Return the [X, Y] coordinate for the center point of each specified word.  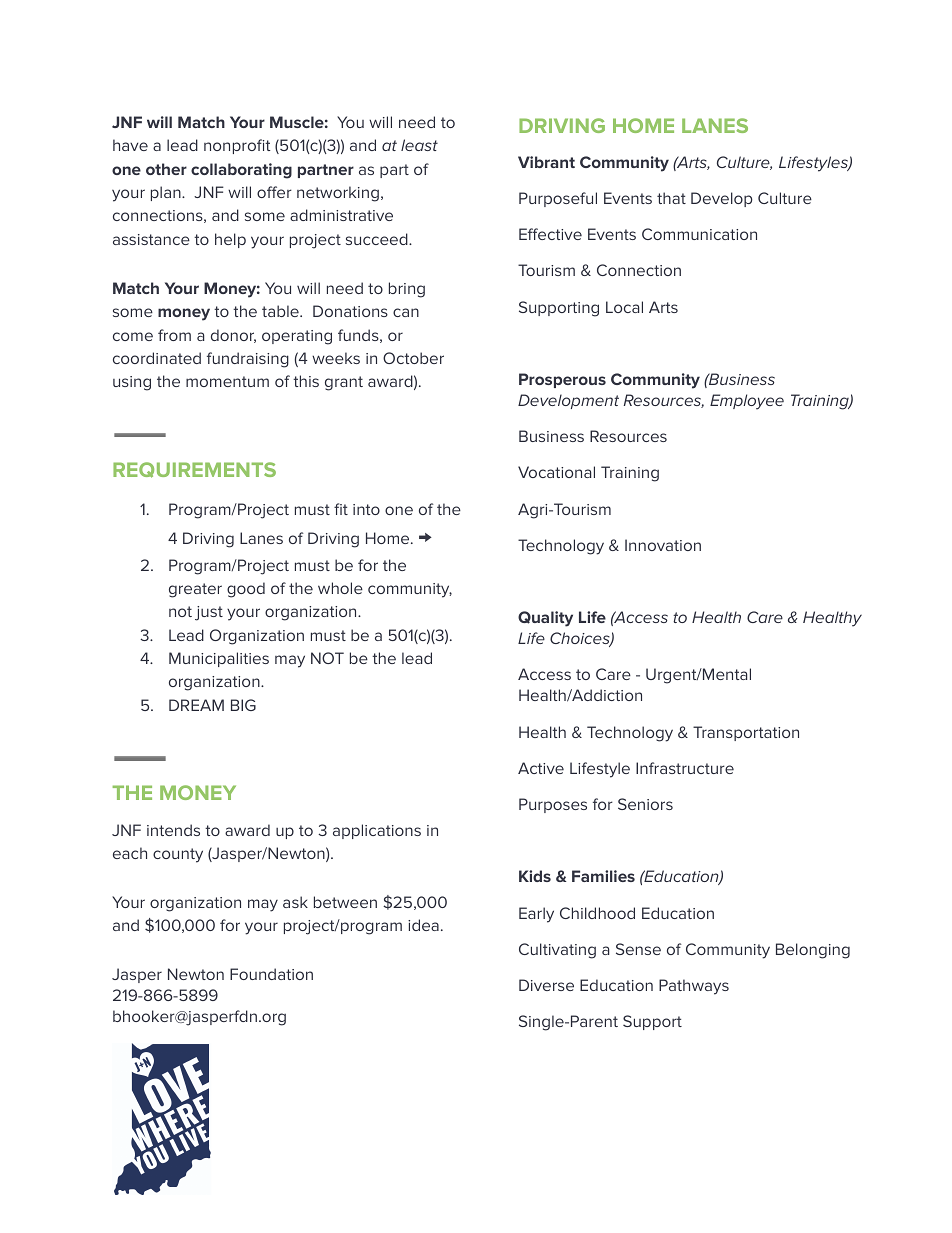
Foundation [271, 974]
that [671, 198]
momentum [227, 381]
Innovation [663, 545]
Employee [747, 402]
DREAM [196, 705]
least [419, 145]
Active [541, 768]
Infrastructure [685, 768]
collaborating [241, 171]
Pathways [694, 987]
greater [195, 590]
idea [423, 925]
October [413, 358]
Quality [545, 619]
